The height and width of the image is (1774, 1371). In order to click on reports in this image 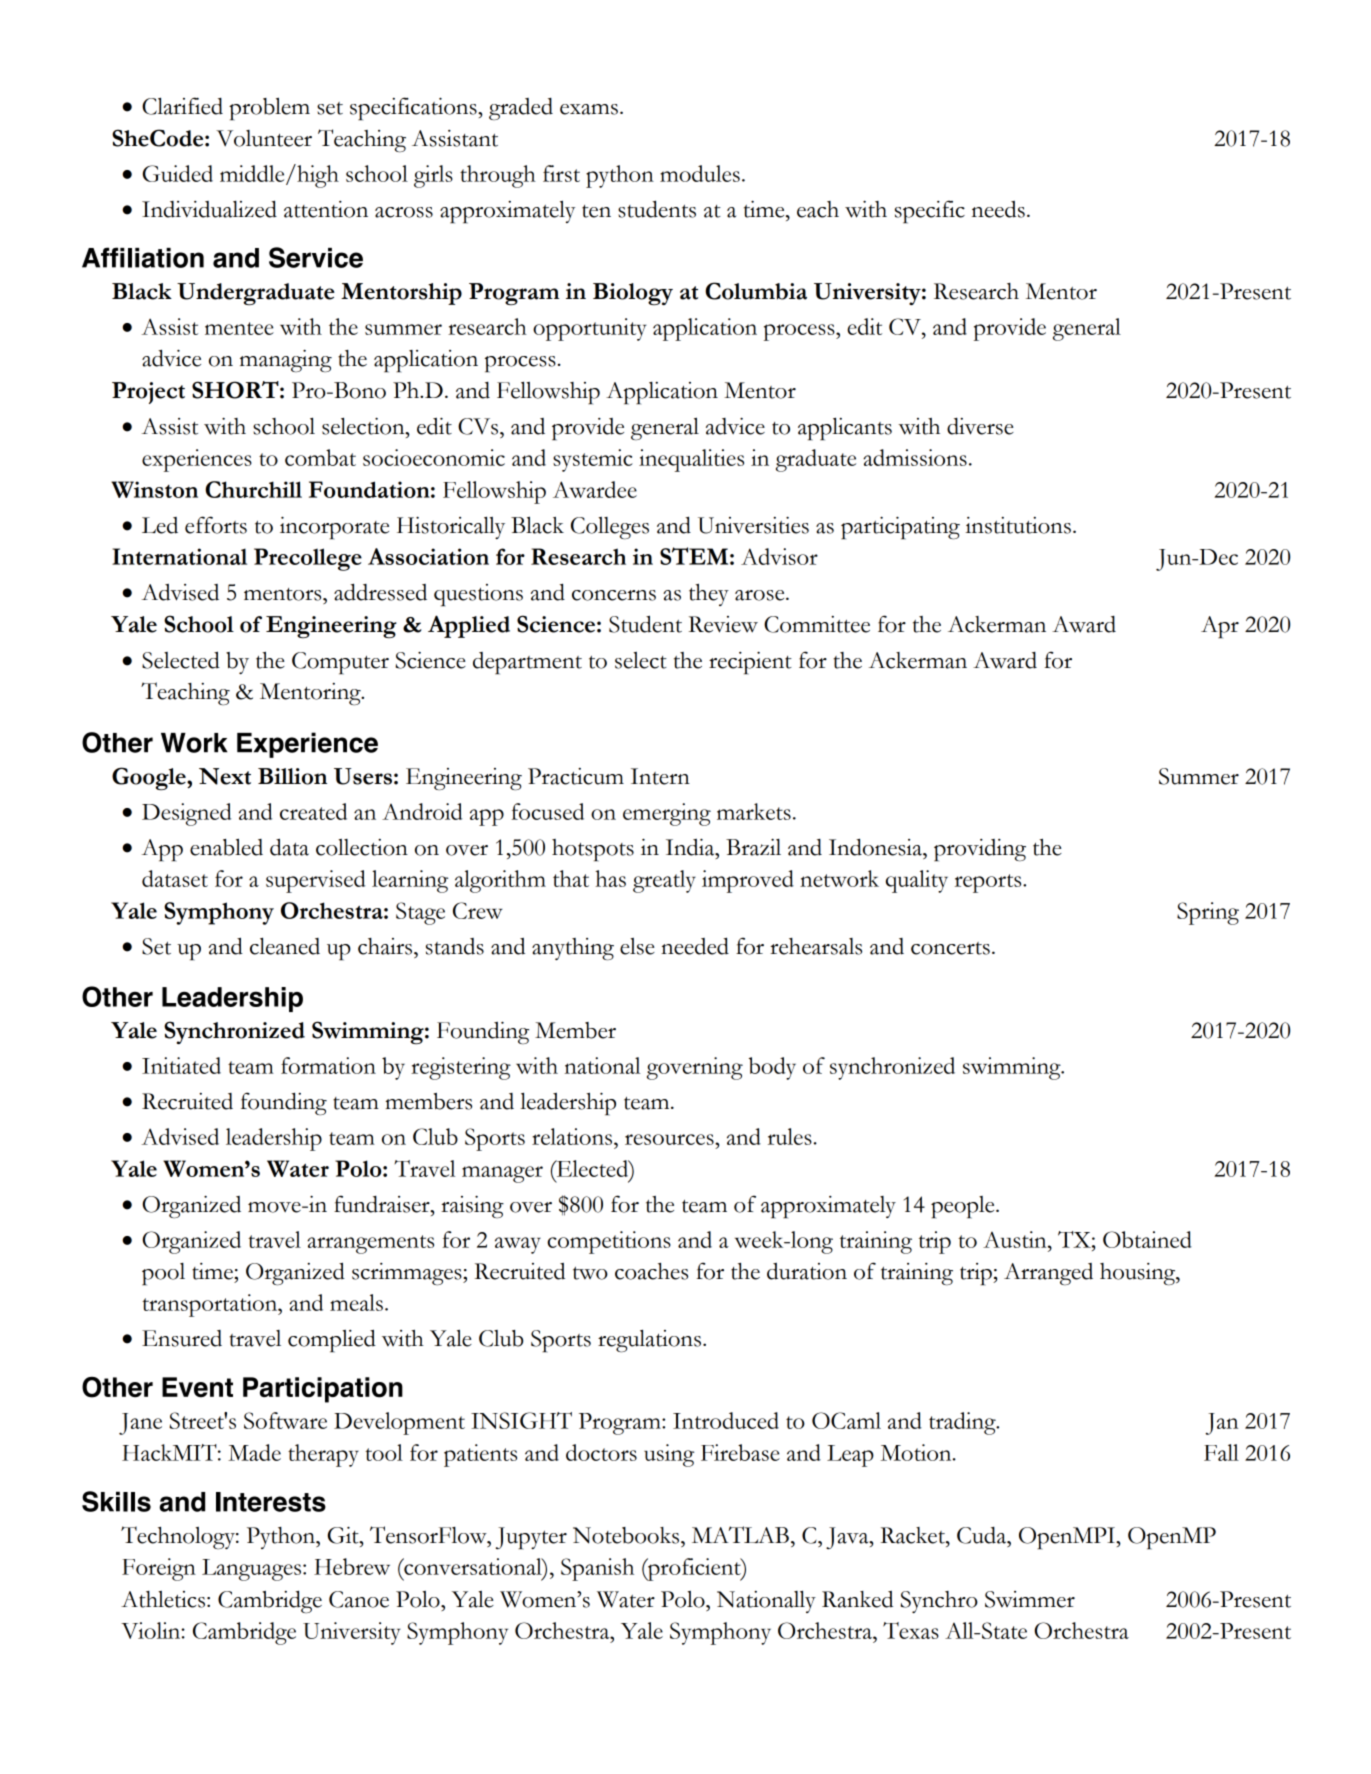, I will do `click(989, 883)`.
